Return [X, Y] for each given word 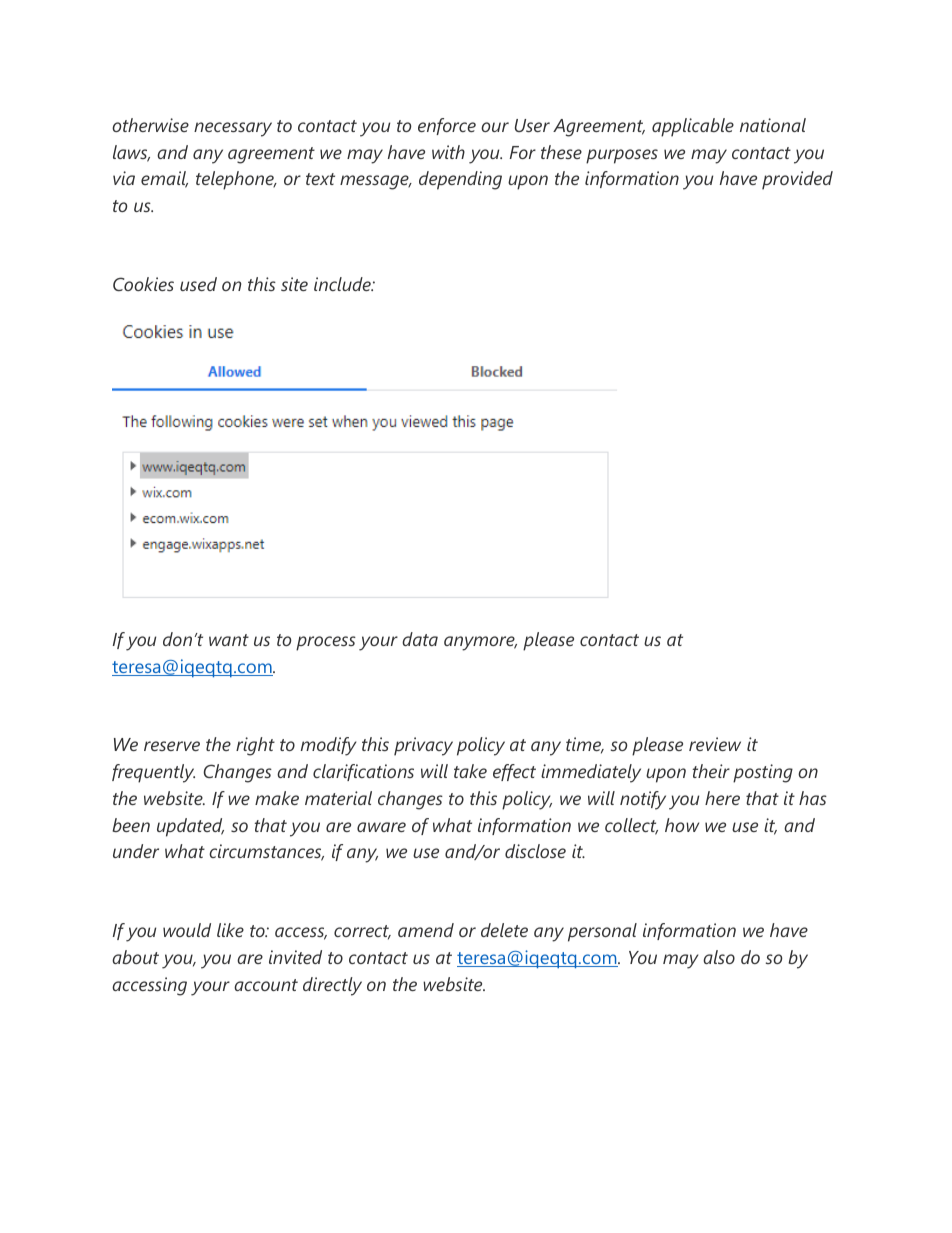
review [715, 744]
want [229, 640]
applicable [693, 127]
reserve [172, 746]
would [187, 930]
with [448, 152]
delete [504, 930]
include [343, 284]
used [198, 284]
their [711, 771]
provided [797, 180]
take [470, 771]
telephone [236, 180]
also [719, 957]
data [420, 639]
